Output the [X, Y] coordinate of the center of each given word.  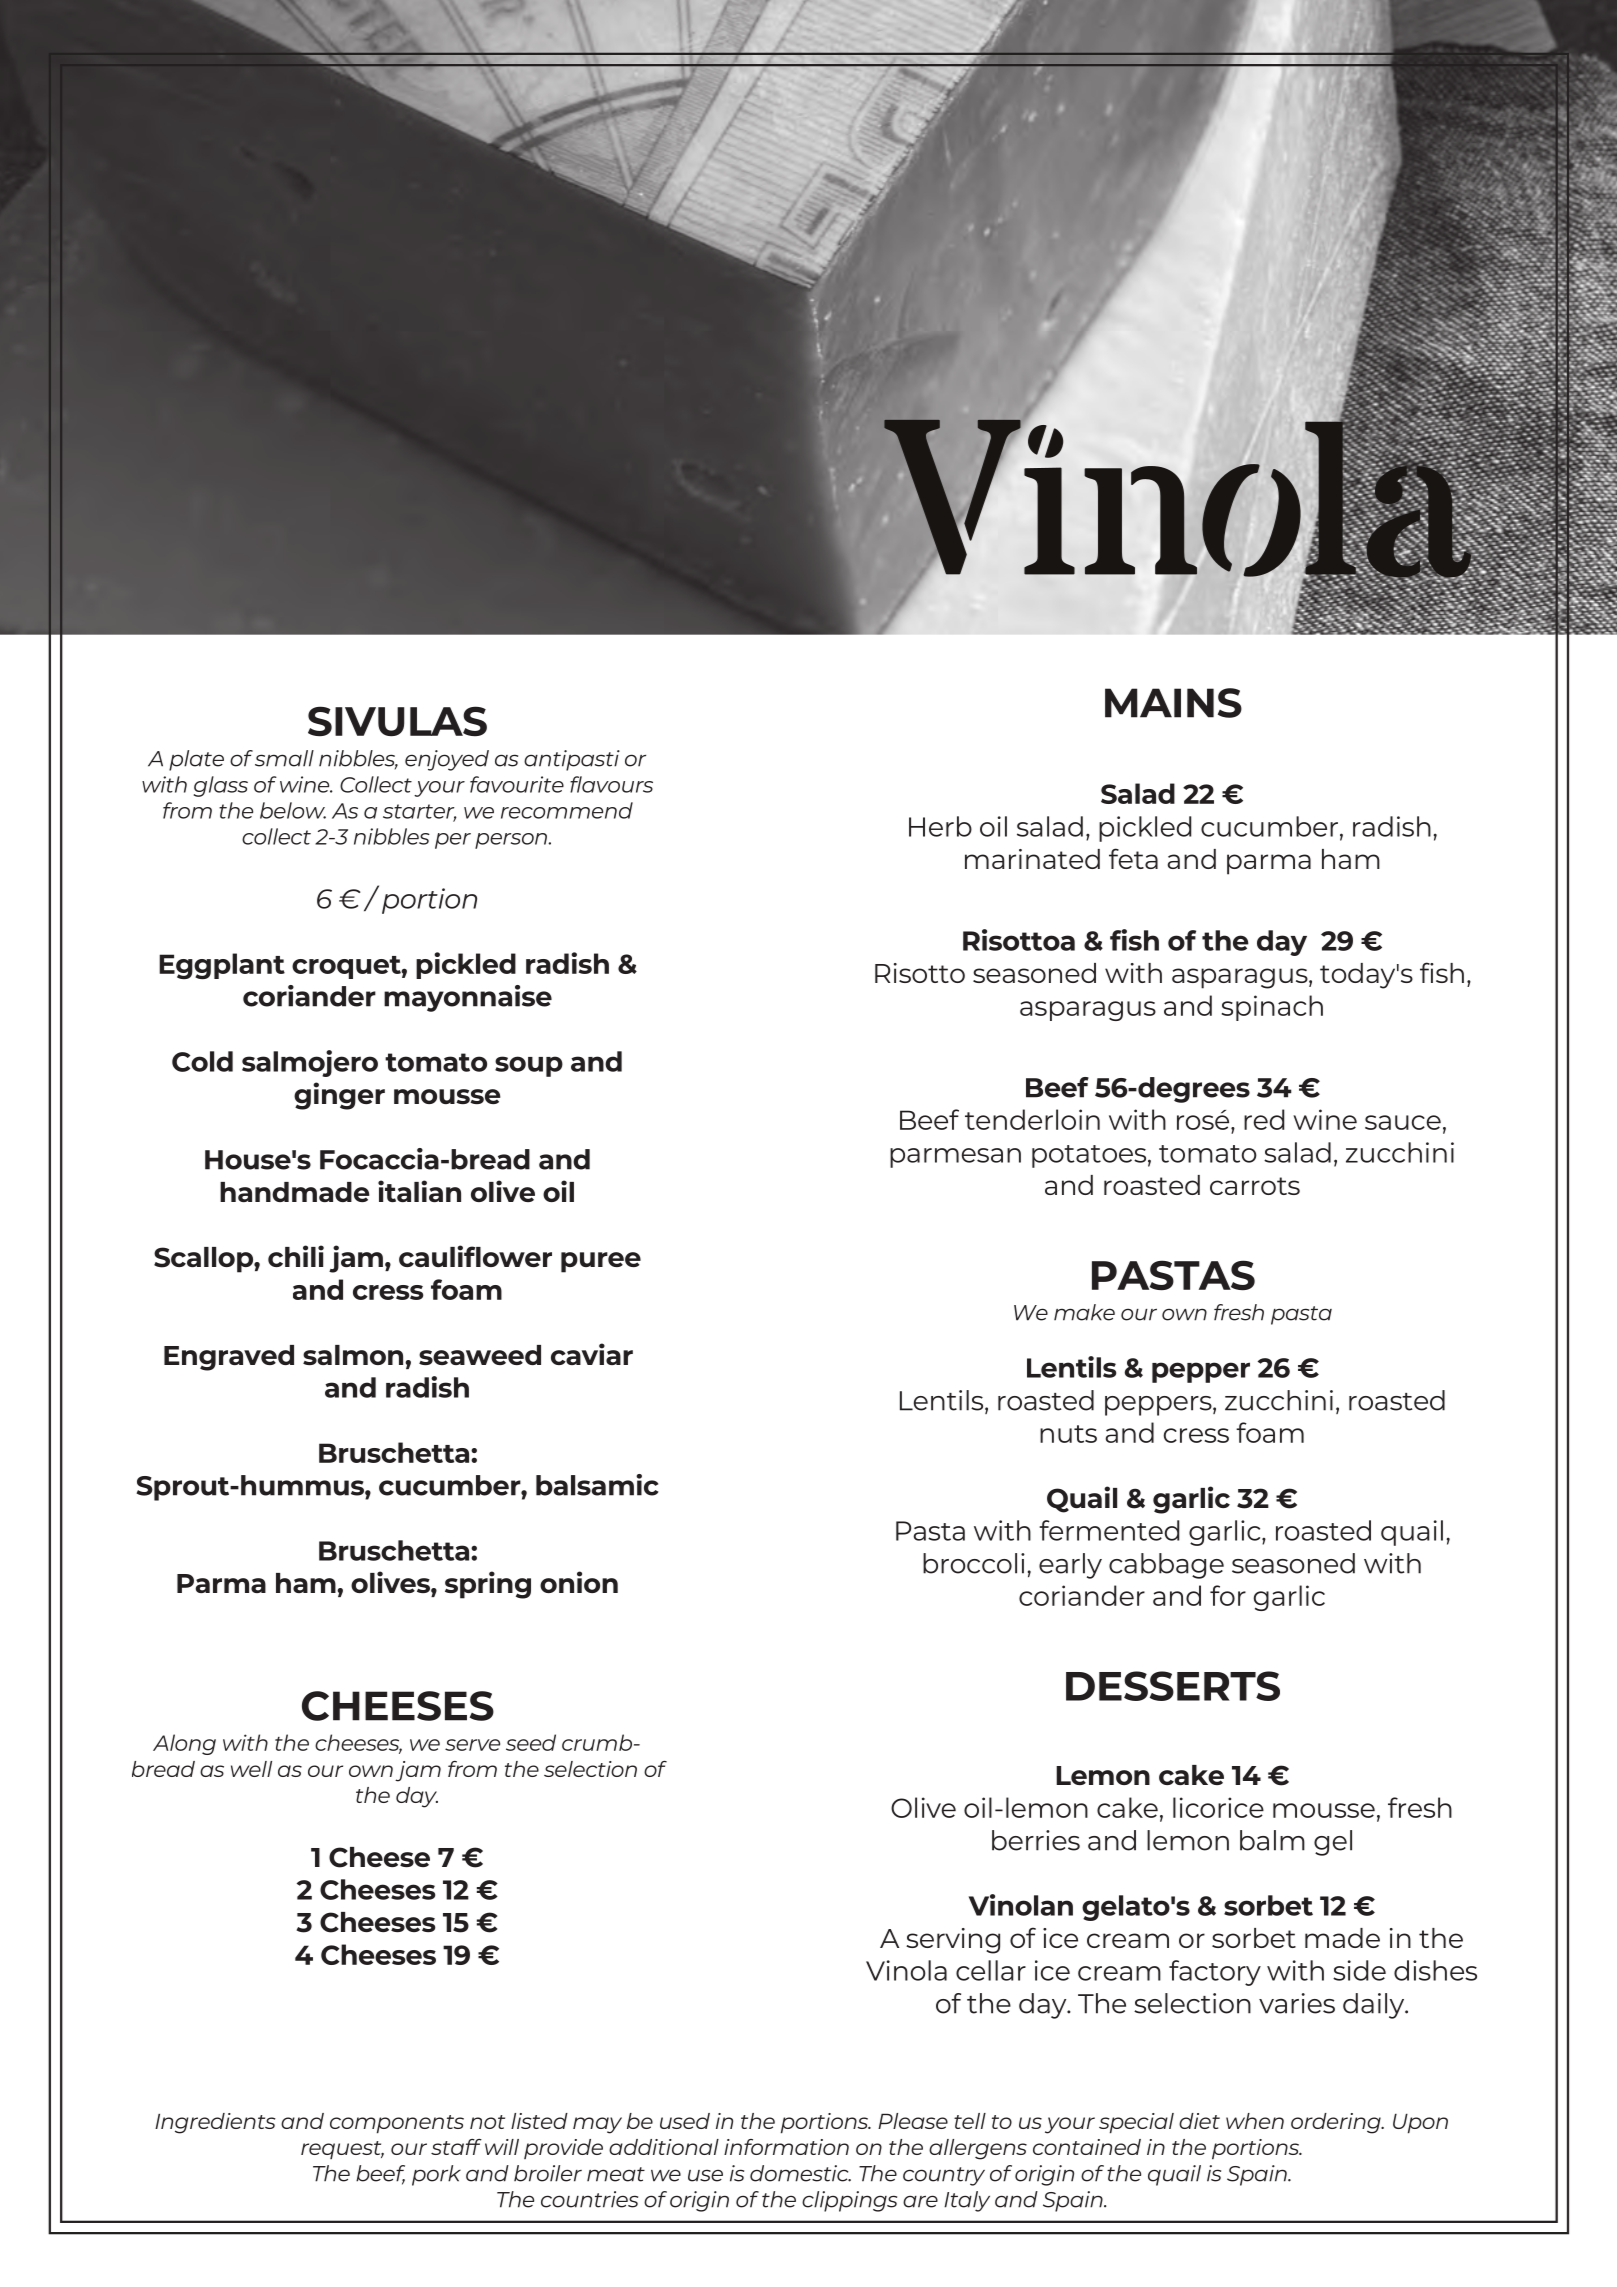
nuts [1068, 1434]
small [284, 758]
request [342, 2150]
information [786, 2147]
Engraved [229, 1358]
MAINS [1173, 703]
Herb [940, 826]
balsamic [597, 1485]
